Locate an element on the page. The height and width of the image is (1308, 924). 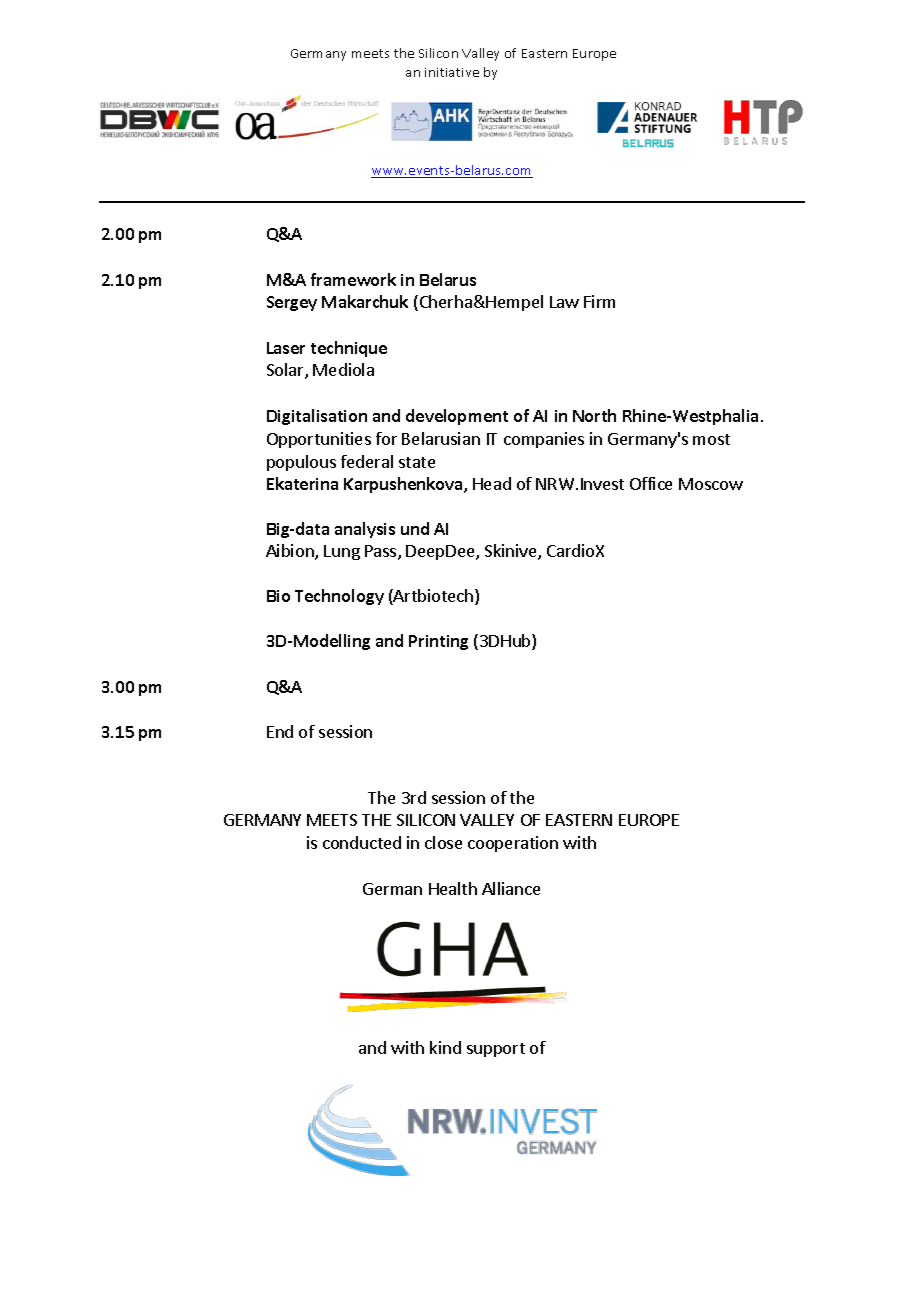
kind is located at coordinates (445, 1047).
